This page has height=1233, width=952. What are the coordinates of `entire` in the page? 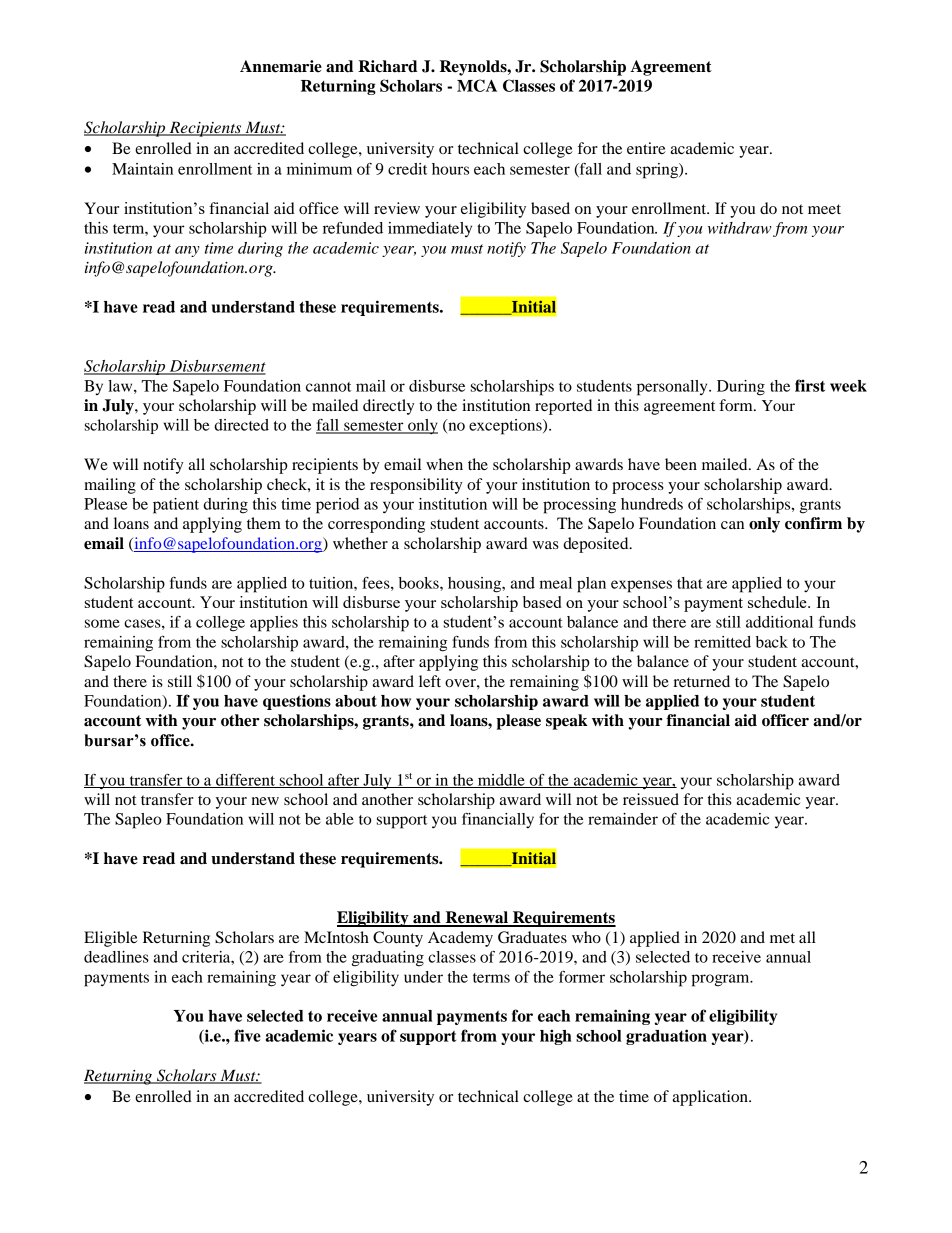 It's located at (646, 148).
